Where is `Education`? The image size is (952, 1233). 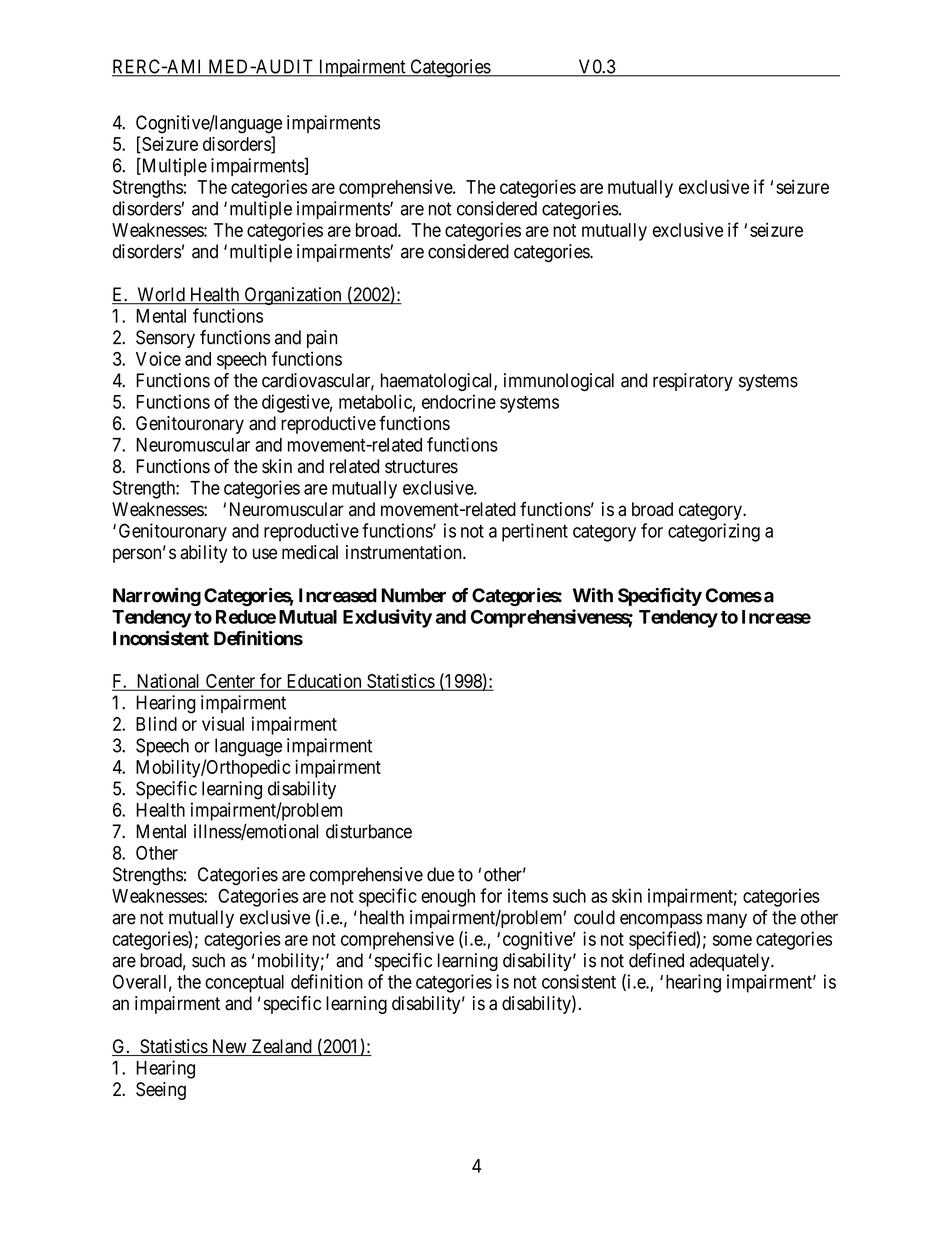 Education is located at coordinates (324, 682).
